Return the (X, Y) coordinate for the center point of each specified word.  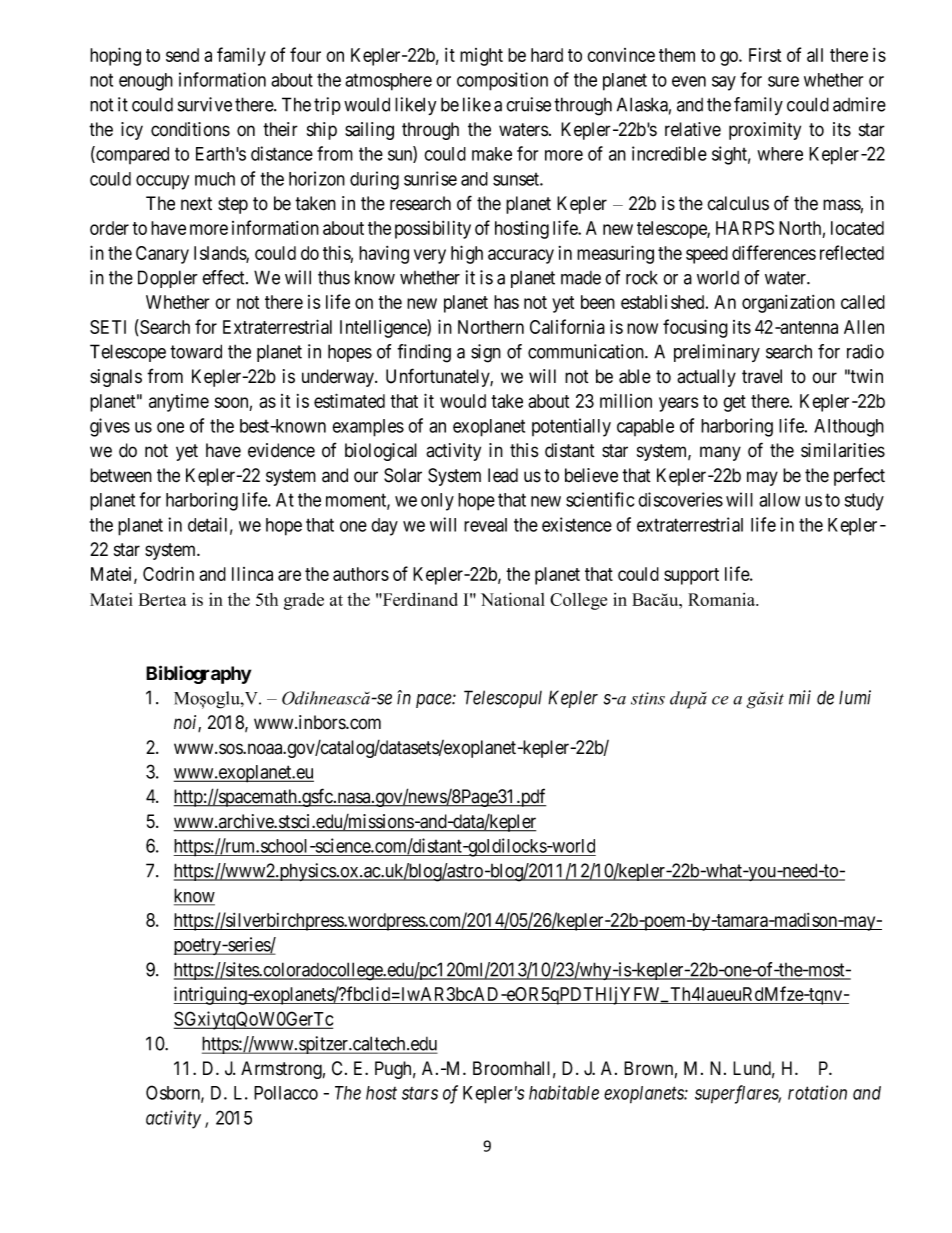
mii (800, 697)
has (506, 302)
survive (205, 104)
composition (502, 81)
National (513, 599)
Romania (723, 599)
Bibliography (198, 674)
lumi (855, 697)
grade (304, 601)
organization (788, 304)
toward (196, 351)
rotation (817, 1092)
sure (783, 81)
